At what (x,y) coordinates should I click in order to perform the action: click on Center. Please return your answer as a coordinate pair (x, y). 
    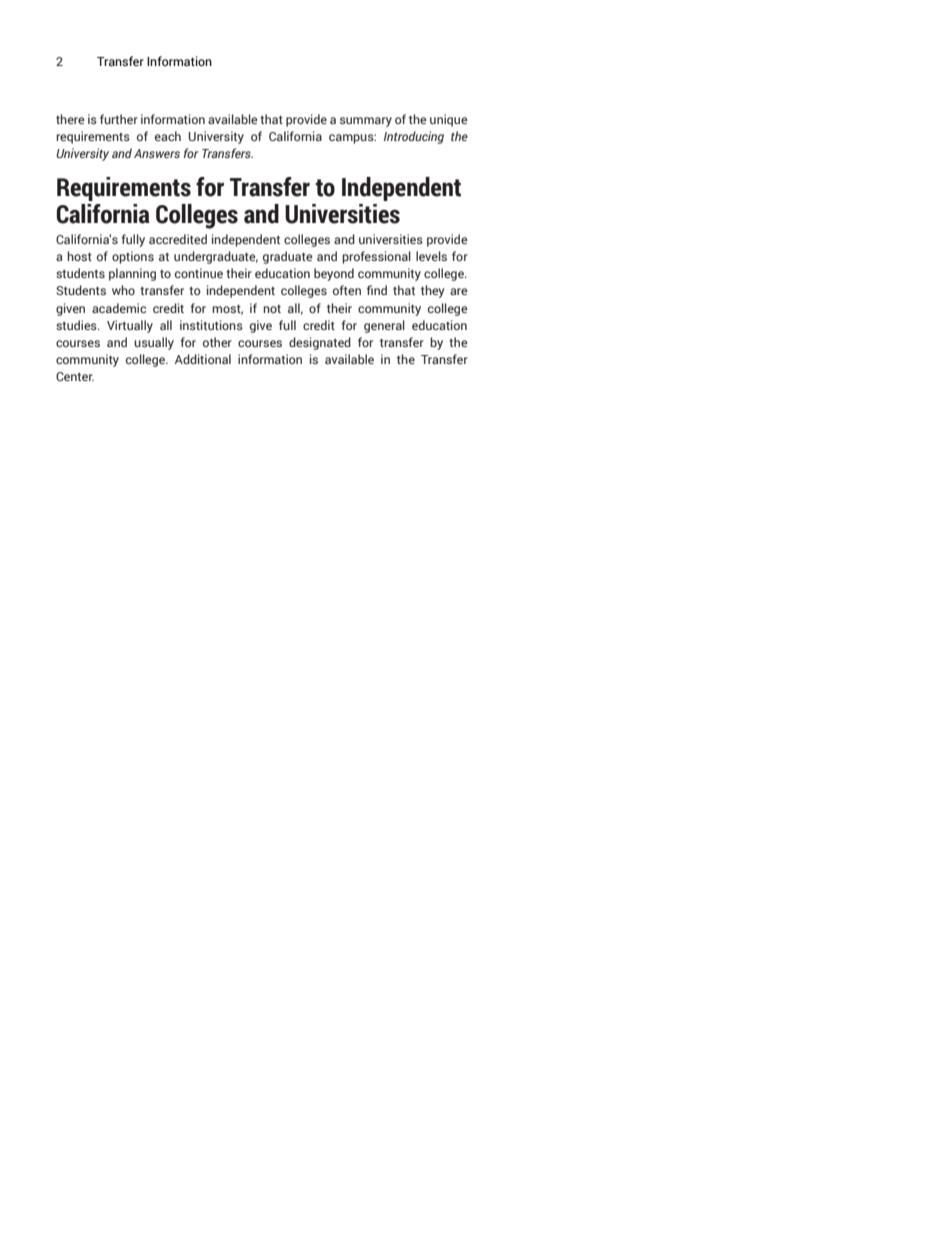
    Looking at the image, I should click on (75, 376).
